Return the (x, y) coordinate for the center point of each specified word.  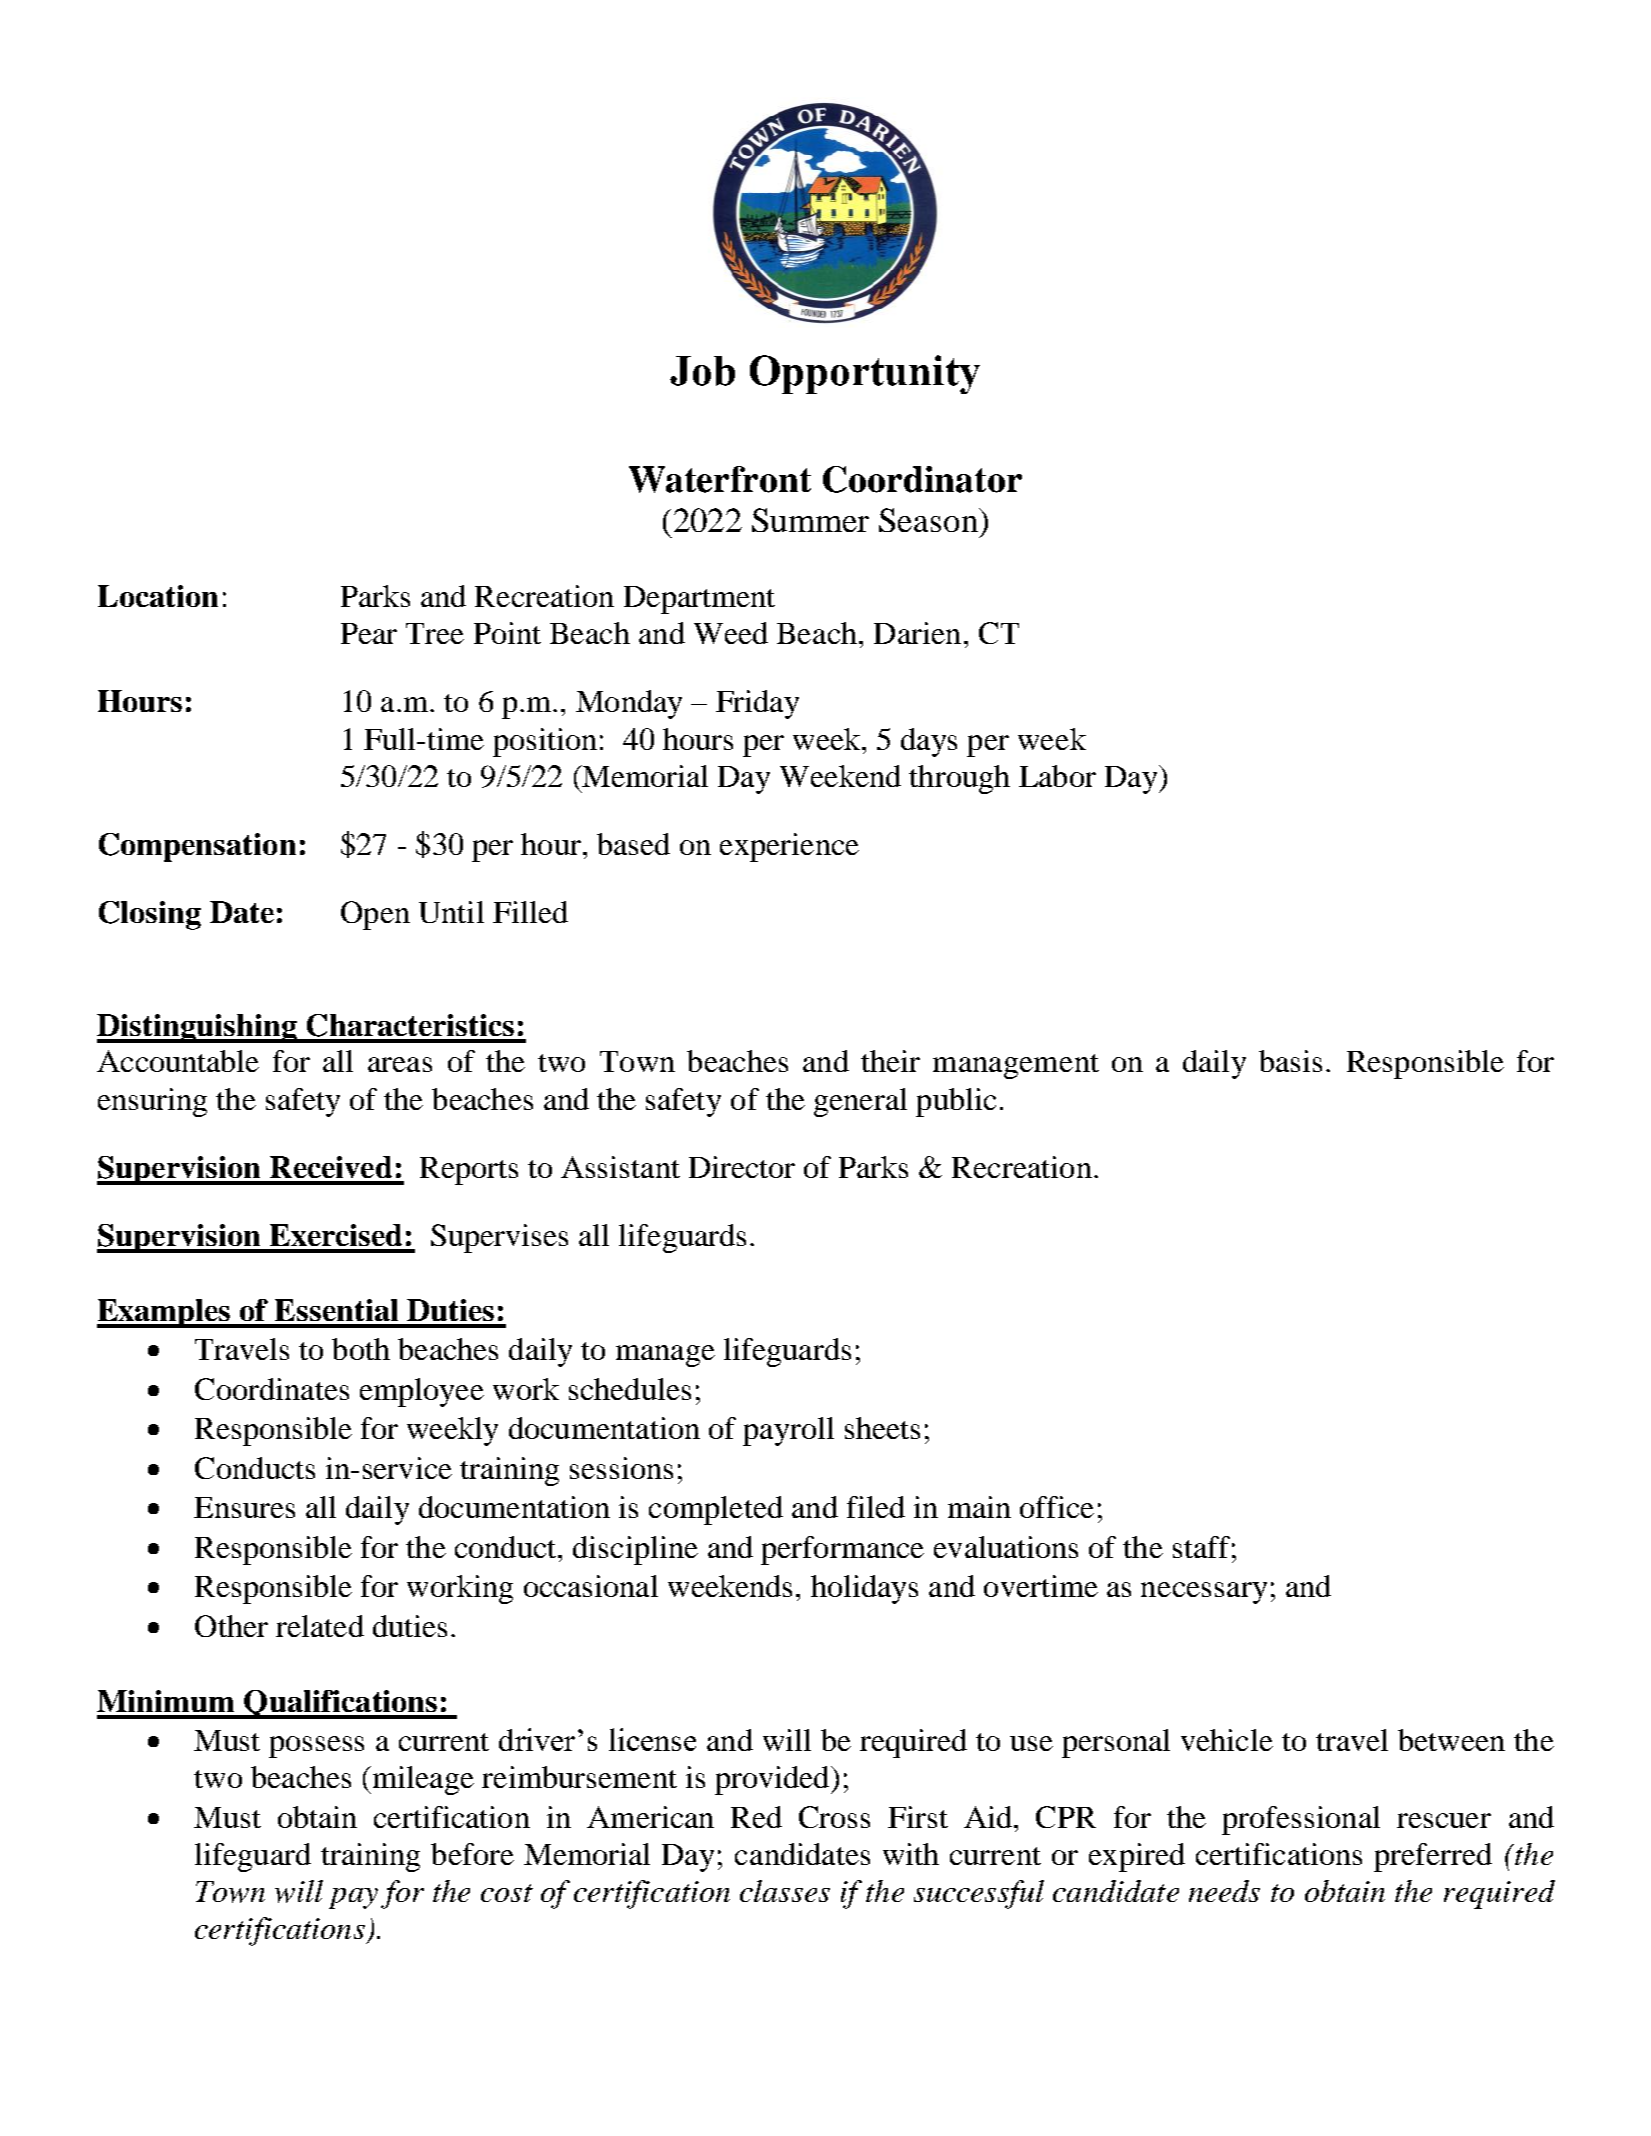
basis (1290, 1061)
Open (375, 915)
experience (789, 847)
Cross (834, 1817)
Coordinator (922, 479)
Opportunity (865, 374)
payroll (788, 1431)
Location (158, 596)
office (1057, 1507)
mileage (422, 1780)
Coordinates (272, 1389)
